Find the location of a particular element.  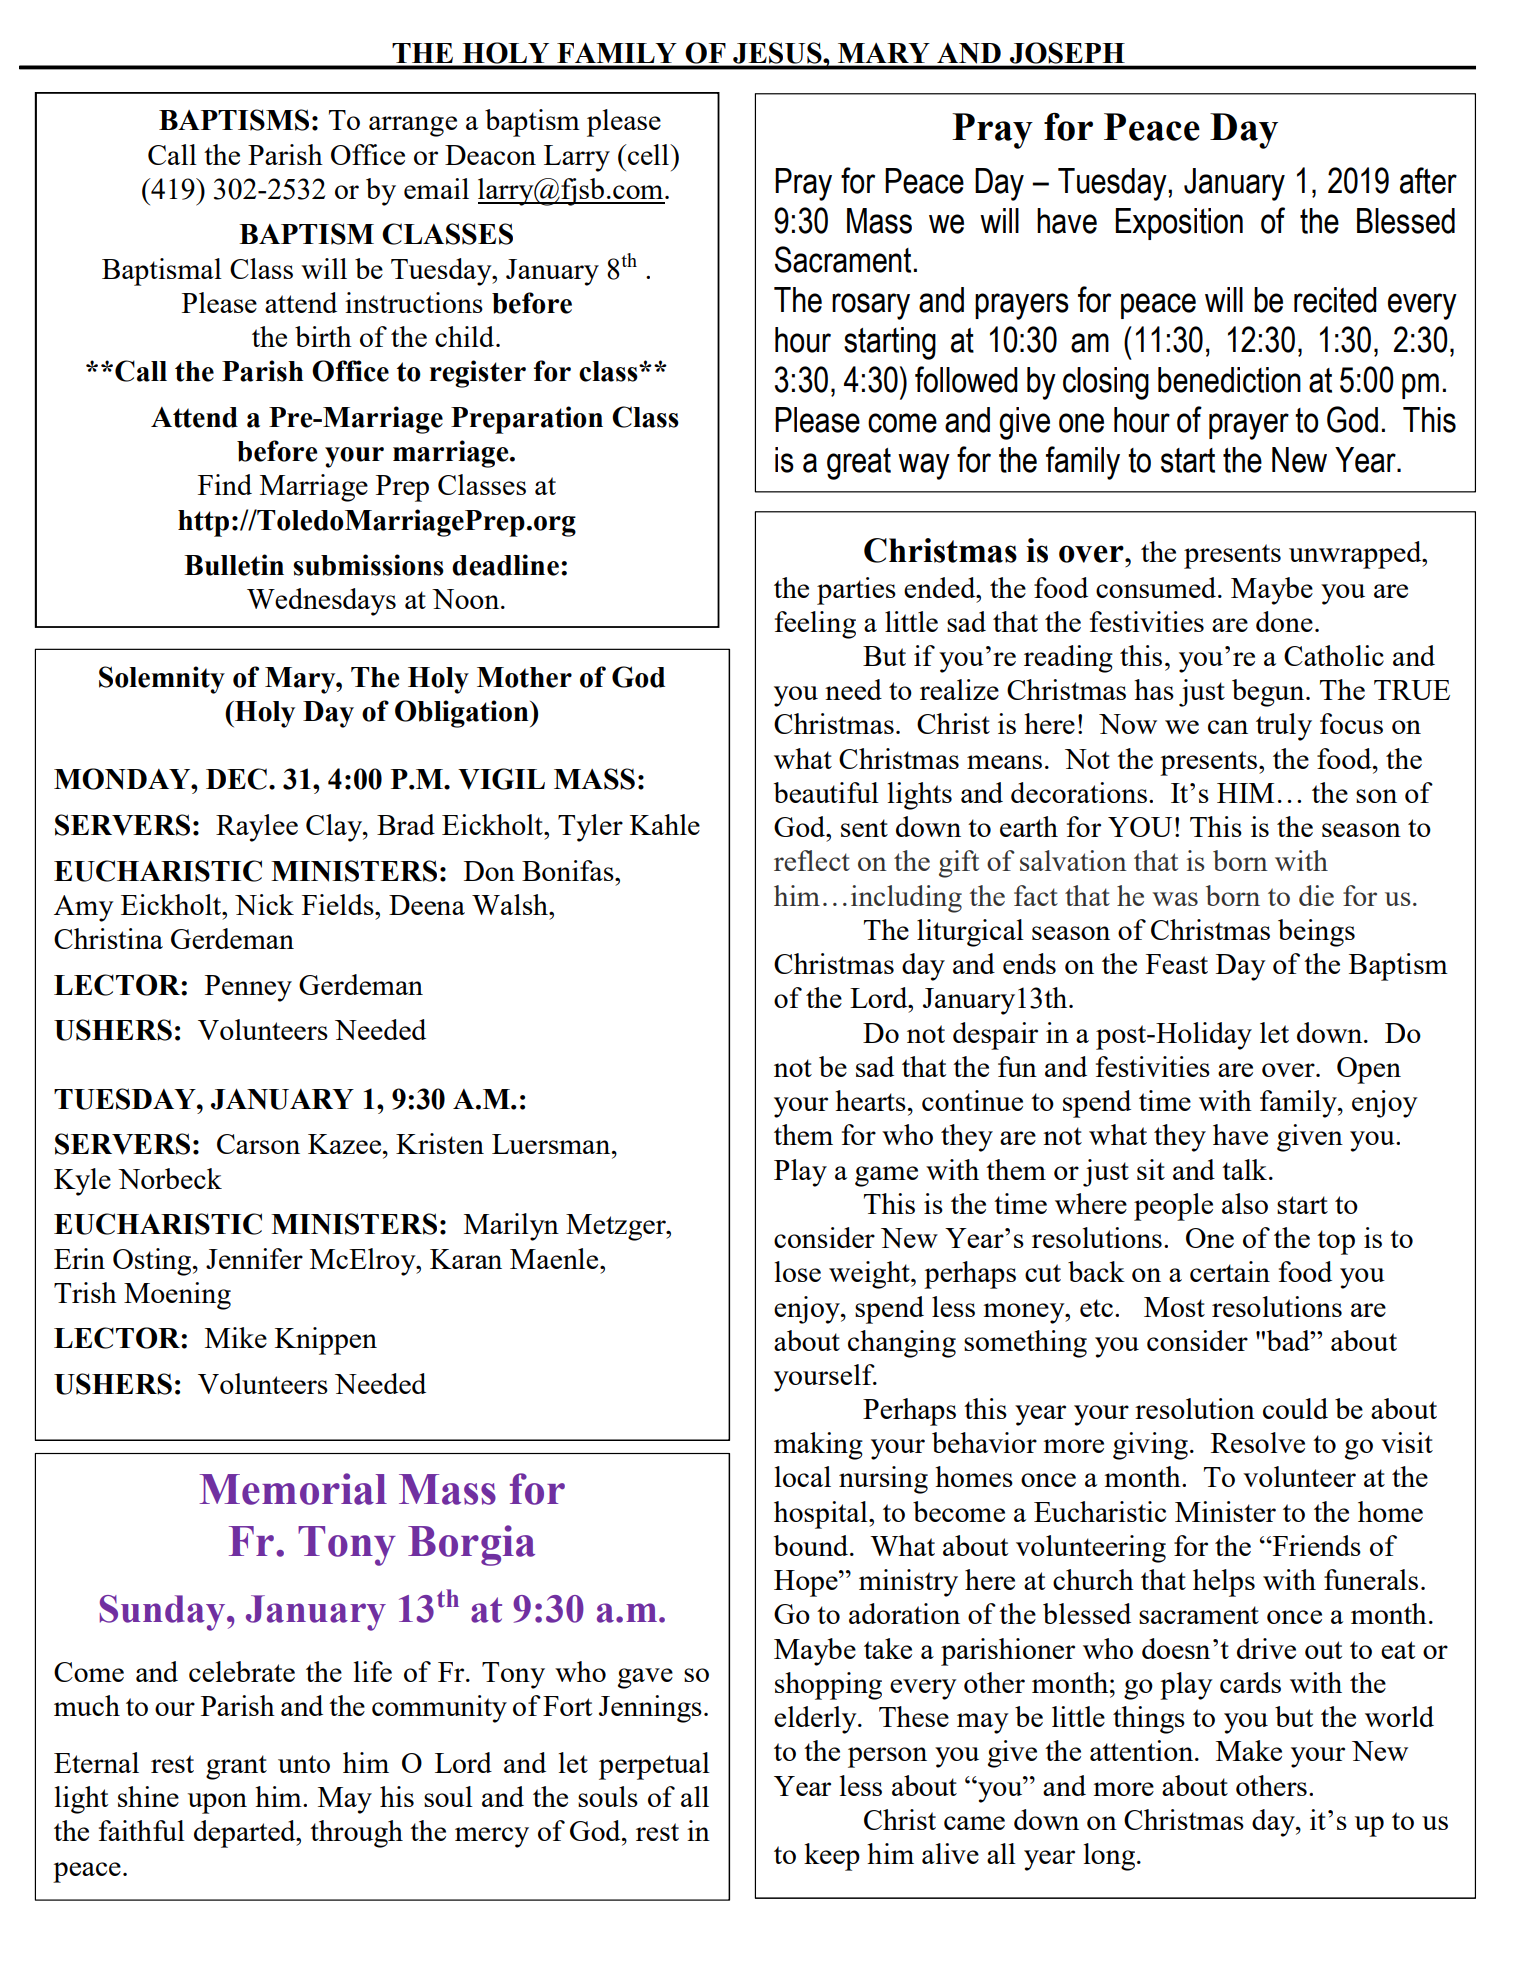

Feast is located at coordinates (1177, 964).
